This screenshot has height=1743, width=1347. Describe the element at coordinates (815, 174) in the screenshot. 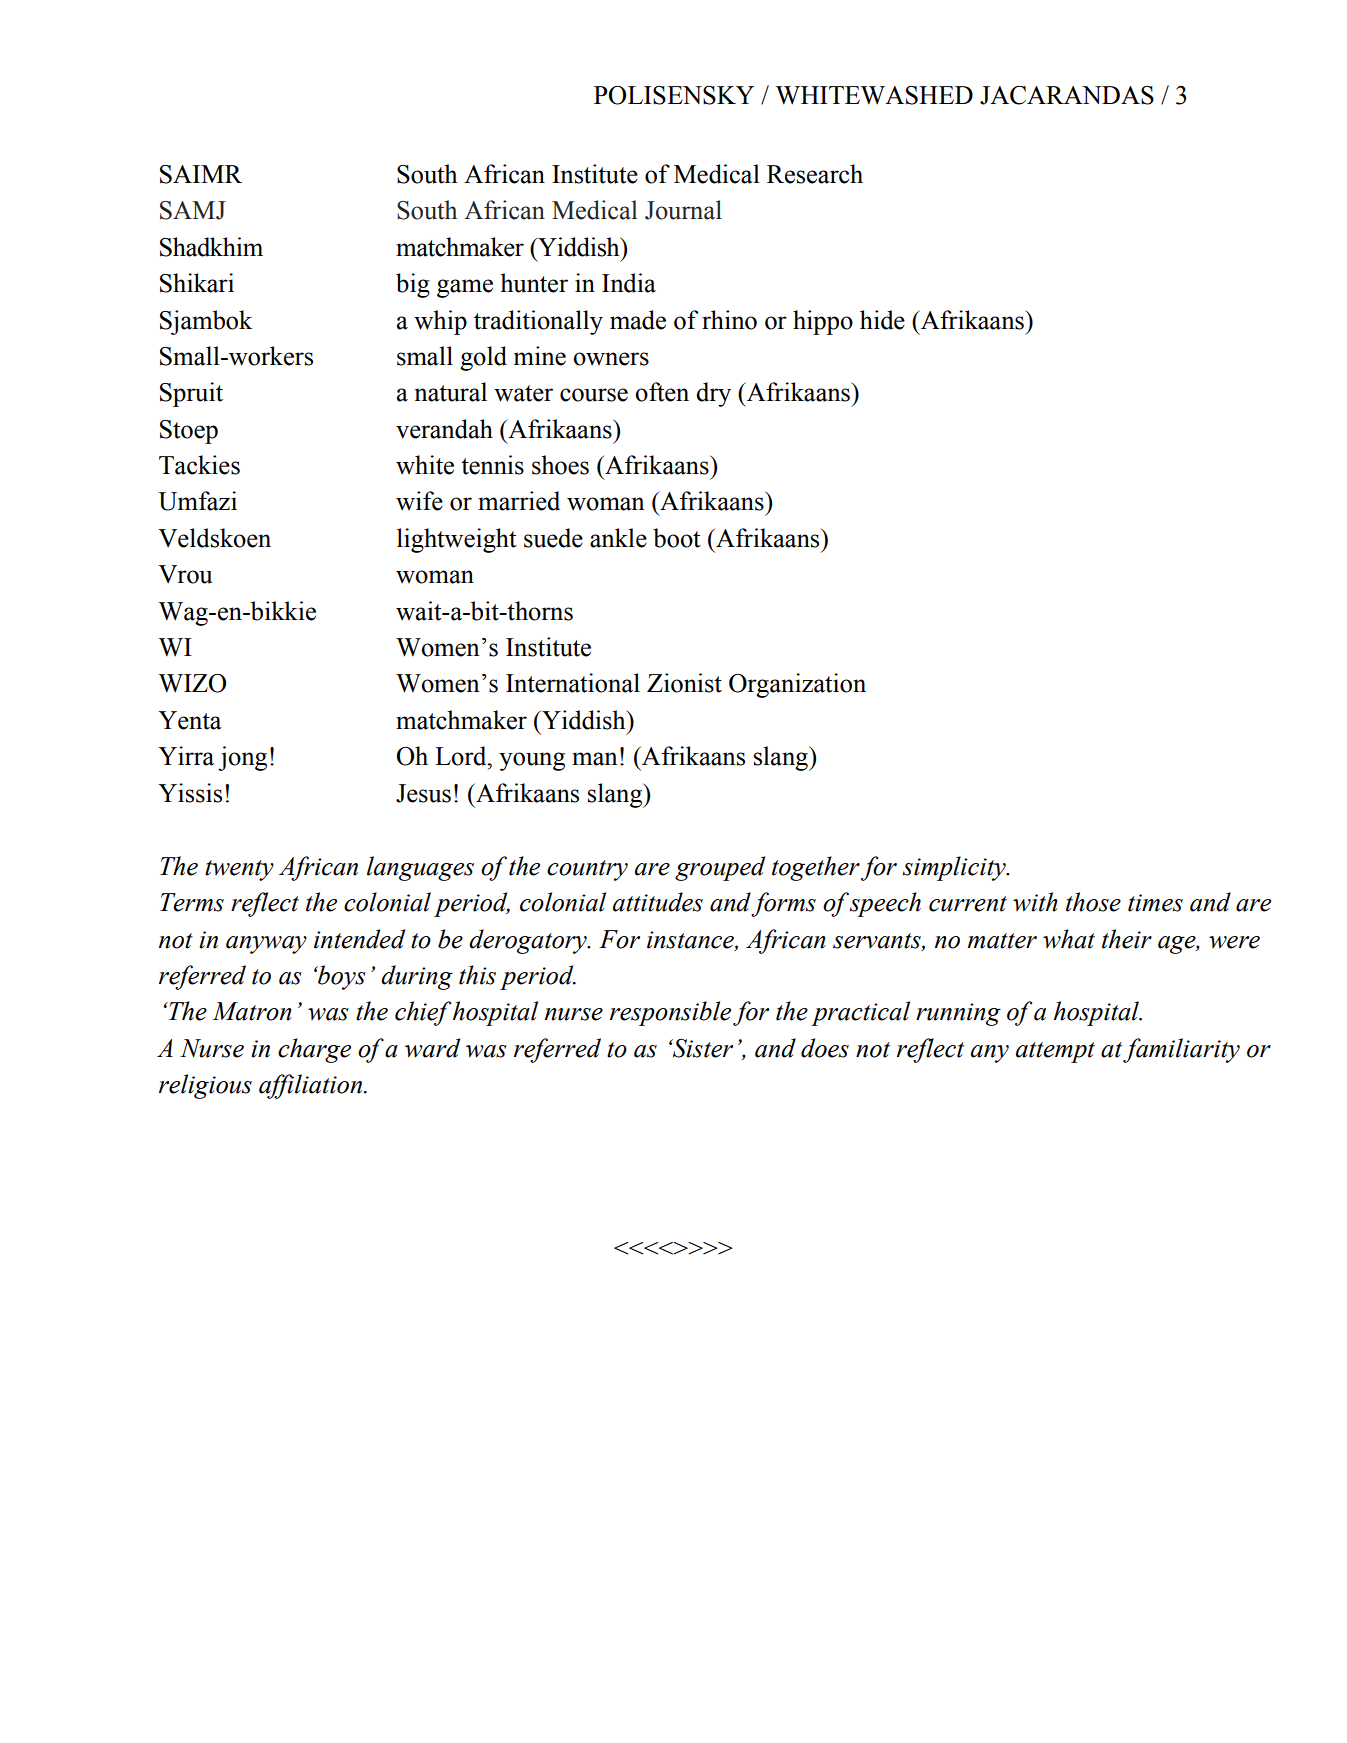

I see `Research` at that location.
